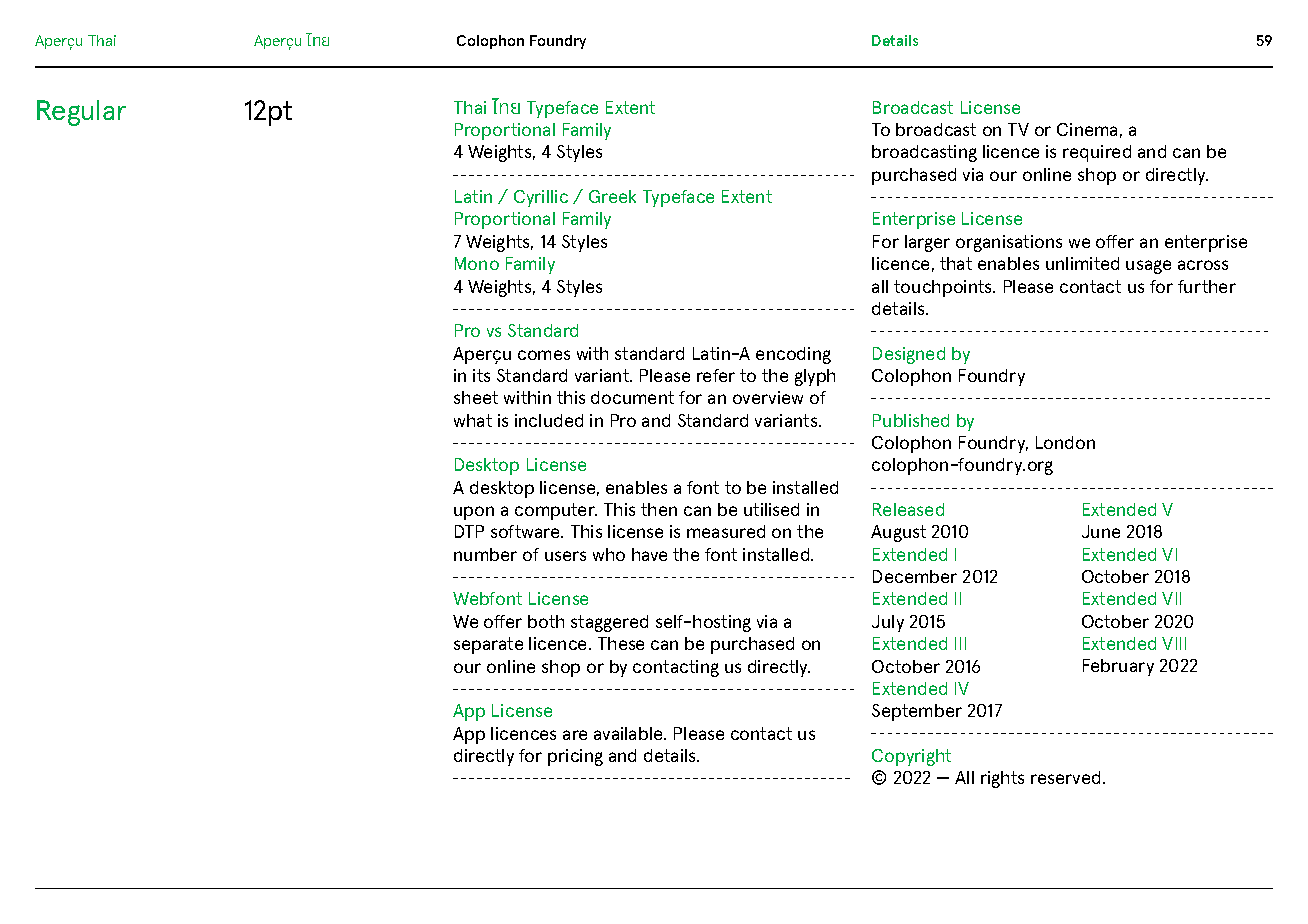 The height and width of the screenshot is (924, 1308). What do you see at coordinates (473, 420) in the screenshot?
I see `what` at bounding box center [473, 420].
